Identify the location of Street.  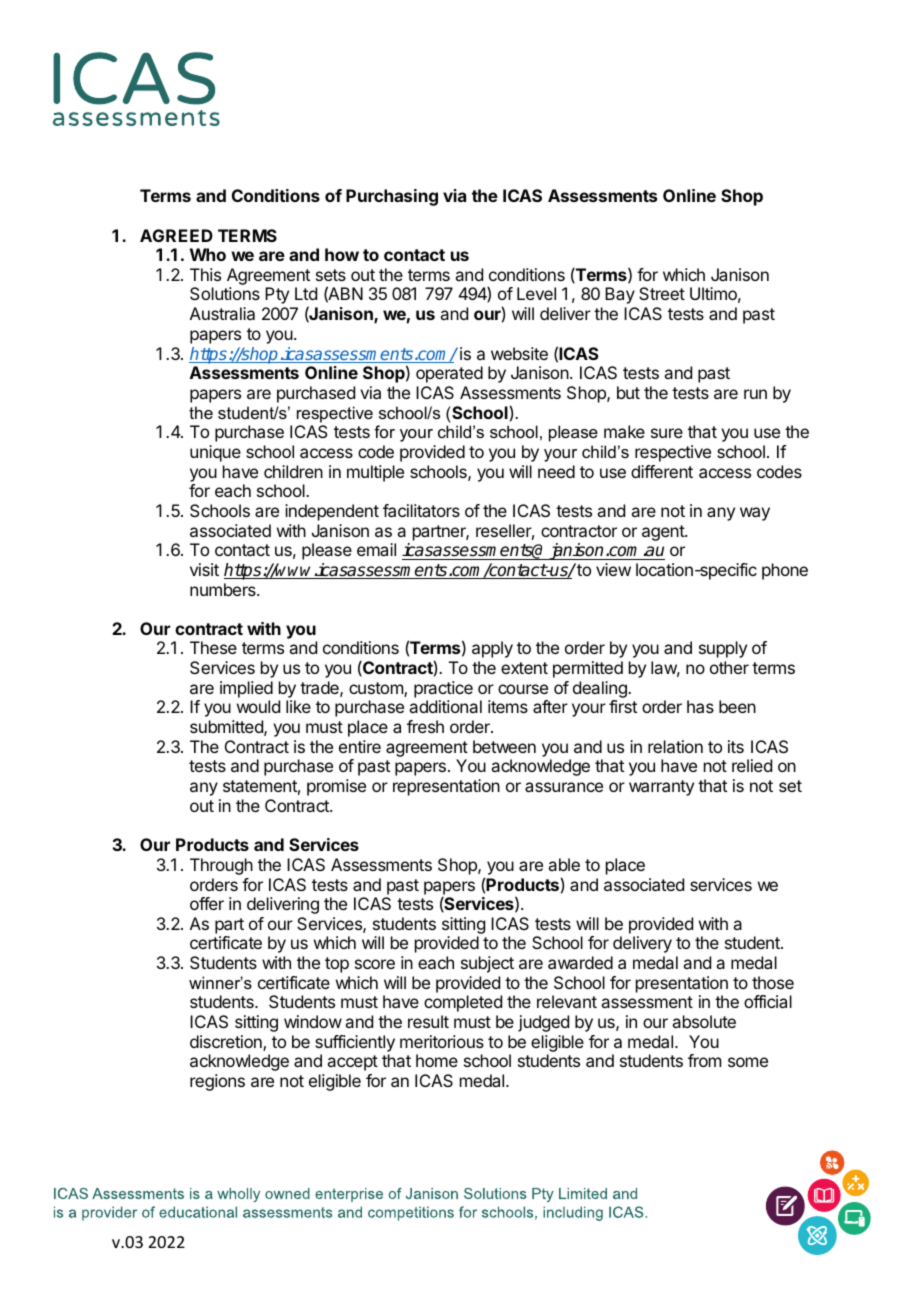
(662, 293).
